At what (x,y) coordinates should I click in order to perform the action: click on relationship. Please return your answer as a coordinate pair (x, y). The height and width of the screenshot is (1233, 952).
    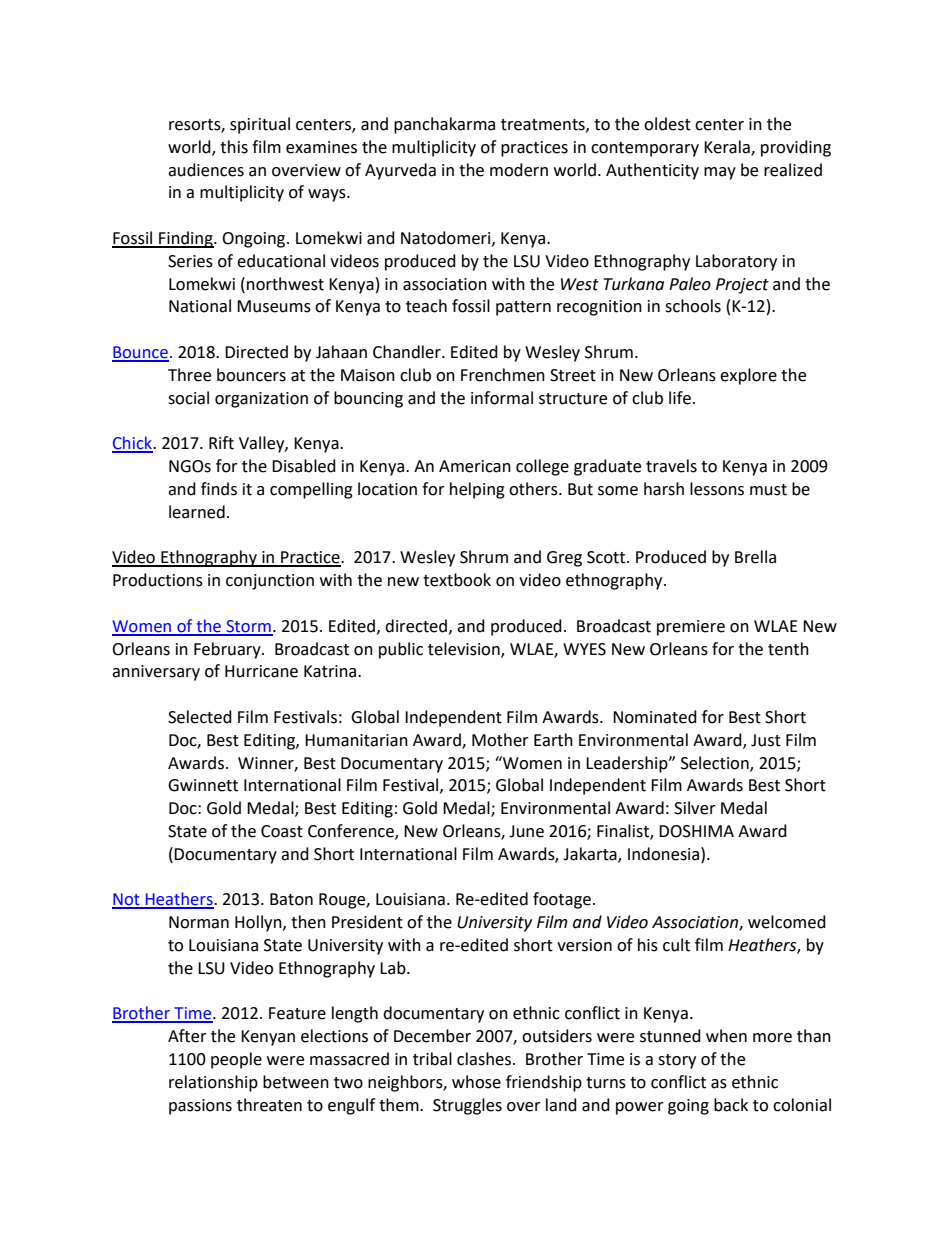
    Looking at the image, I should click on (213, 1083).
